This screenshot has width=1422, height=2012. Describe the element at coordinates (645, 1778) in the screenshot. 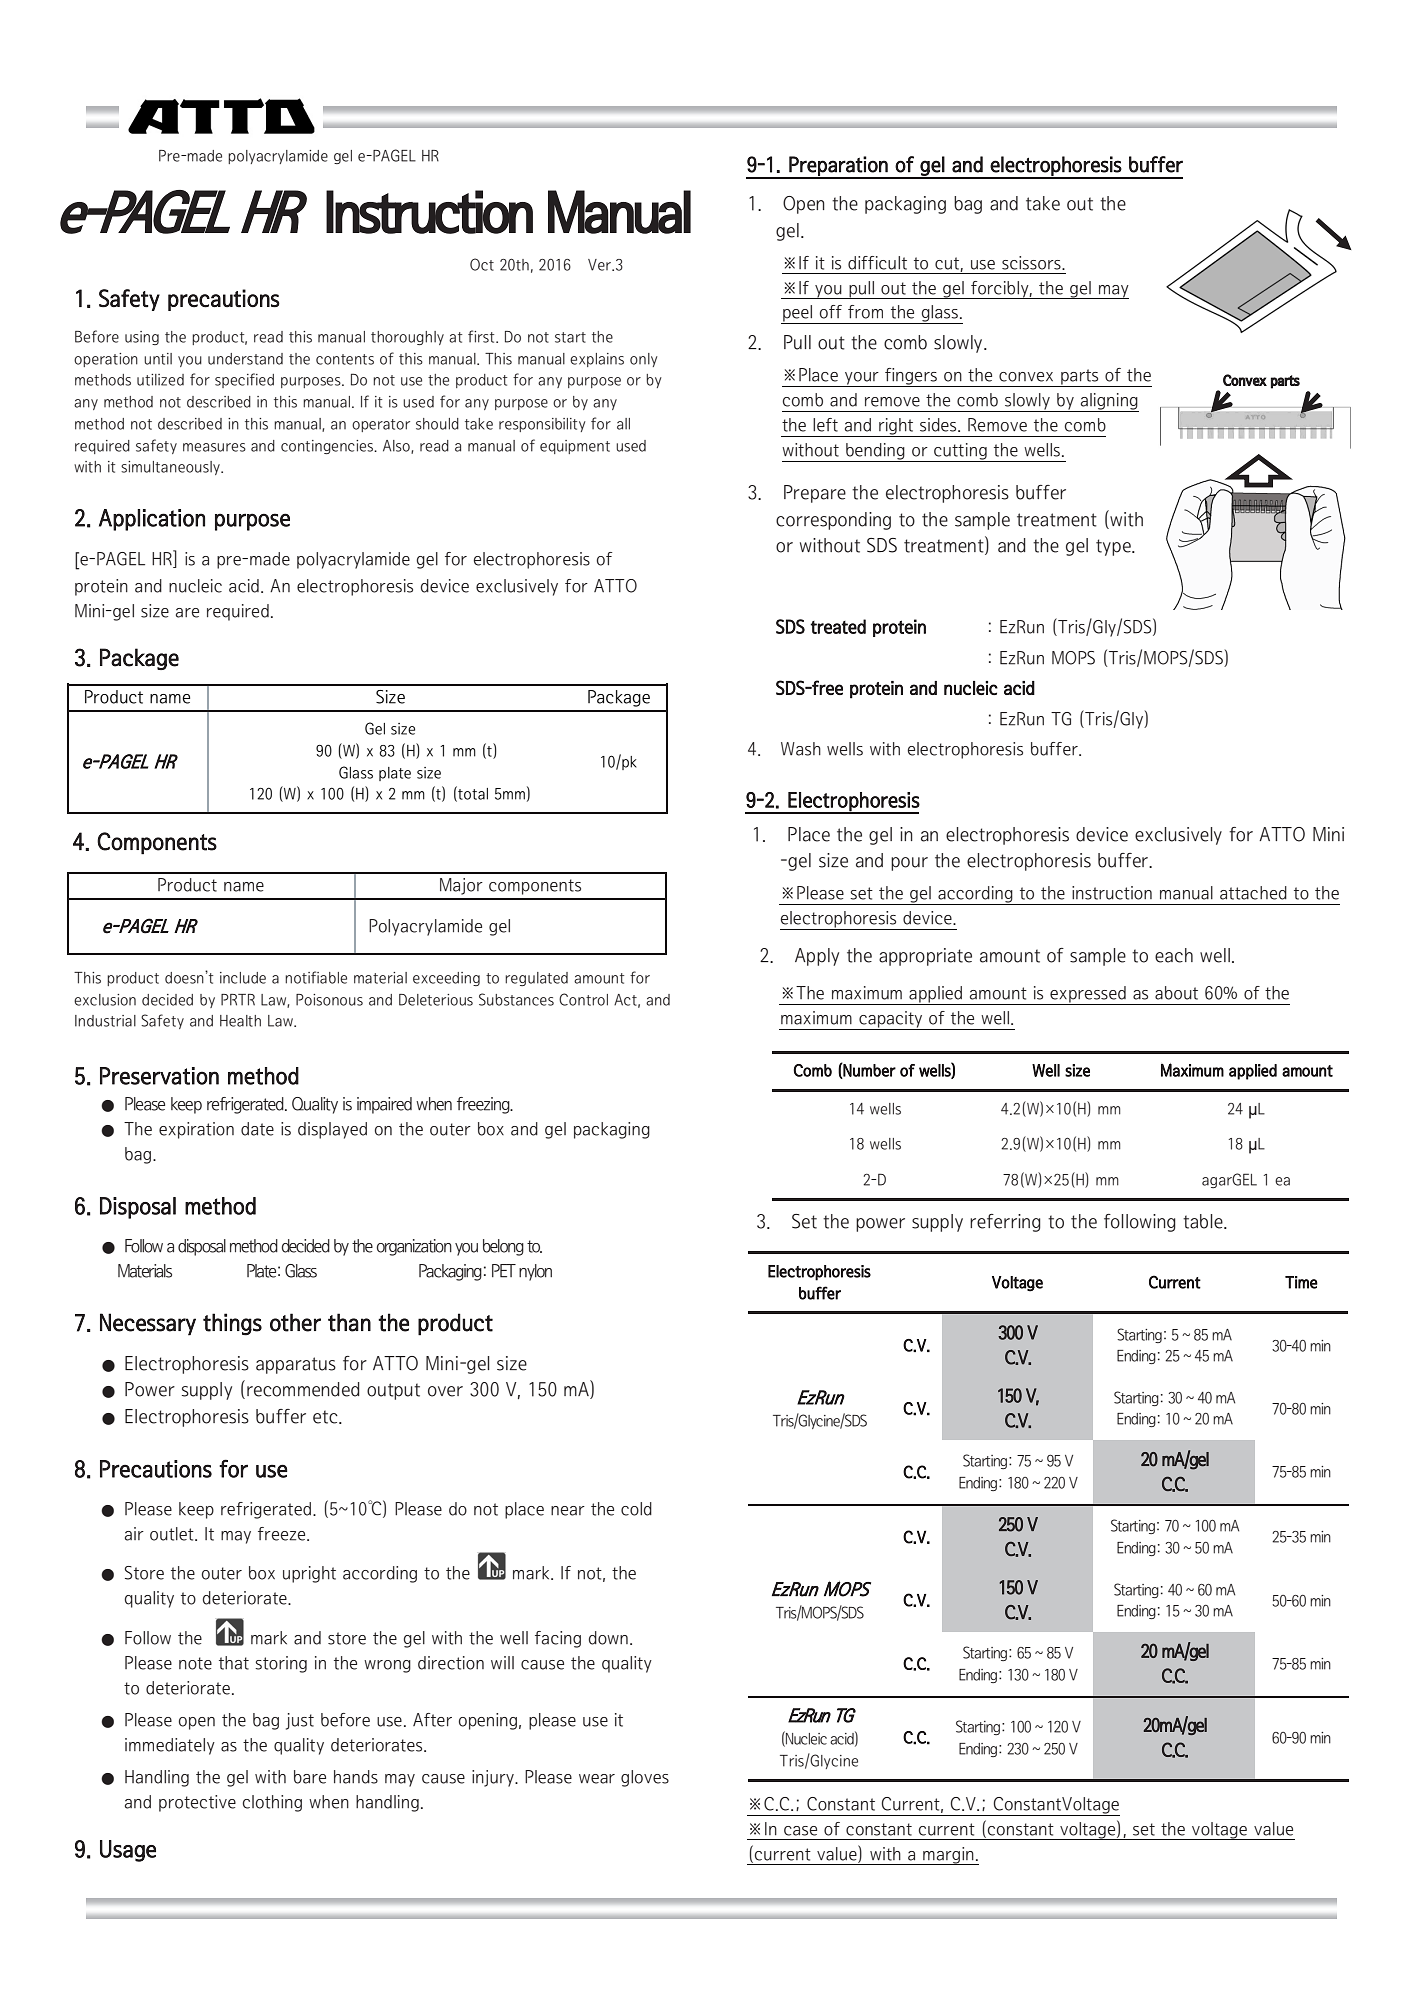

I see `gloves` at that location.
